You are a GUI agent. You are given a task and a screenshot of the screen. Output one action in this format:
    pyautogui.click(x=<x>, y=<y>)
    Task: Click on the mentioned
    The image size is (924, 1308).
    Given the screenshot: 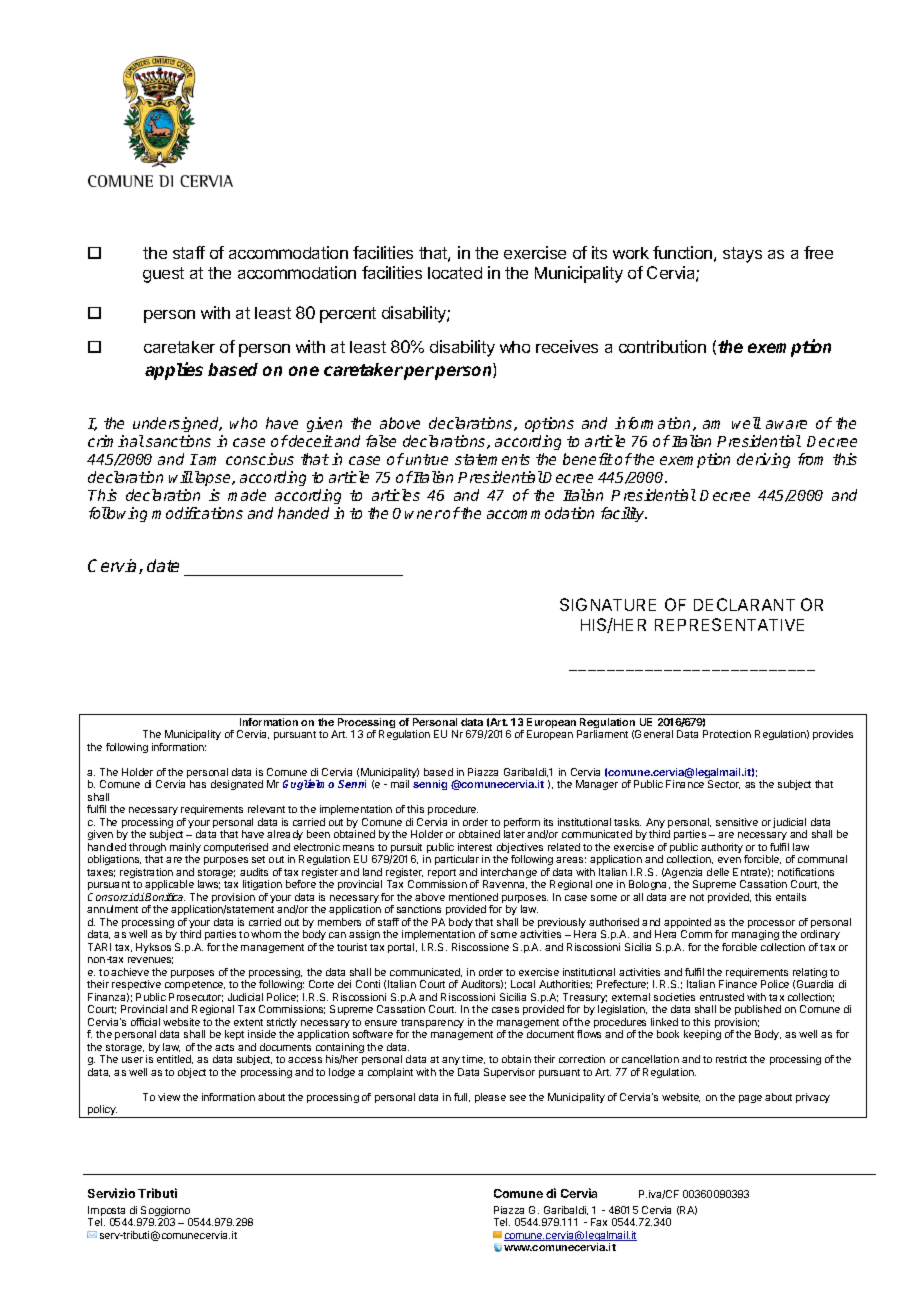 What is the action you would take?
    pyautogui.click(x=473, y=897)
